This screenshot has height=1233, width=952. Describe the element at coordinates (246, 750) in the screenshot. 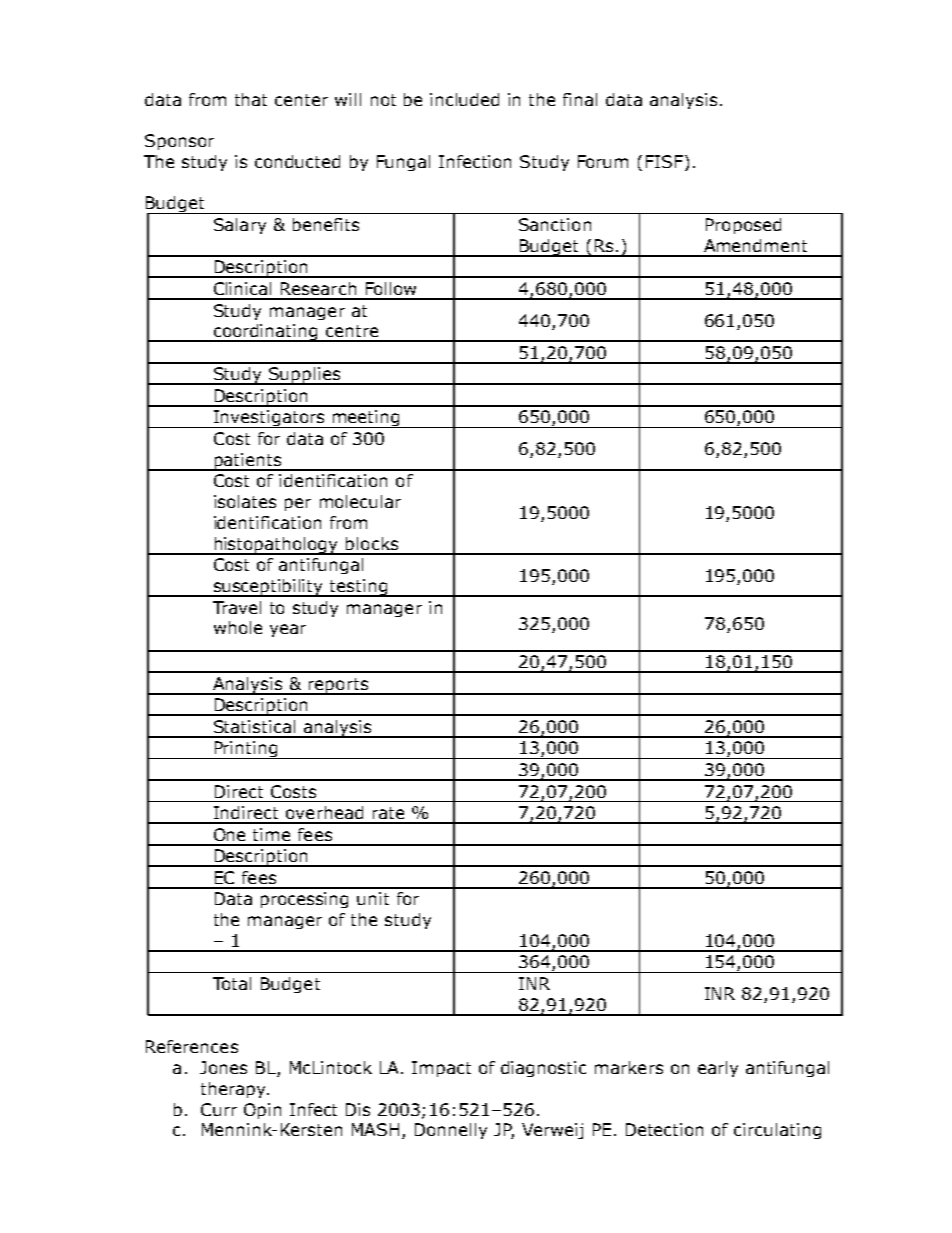

I see `Printing` at that location.
